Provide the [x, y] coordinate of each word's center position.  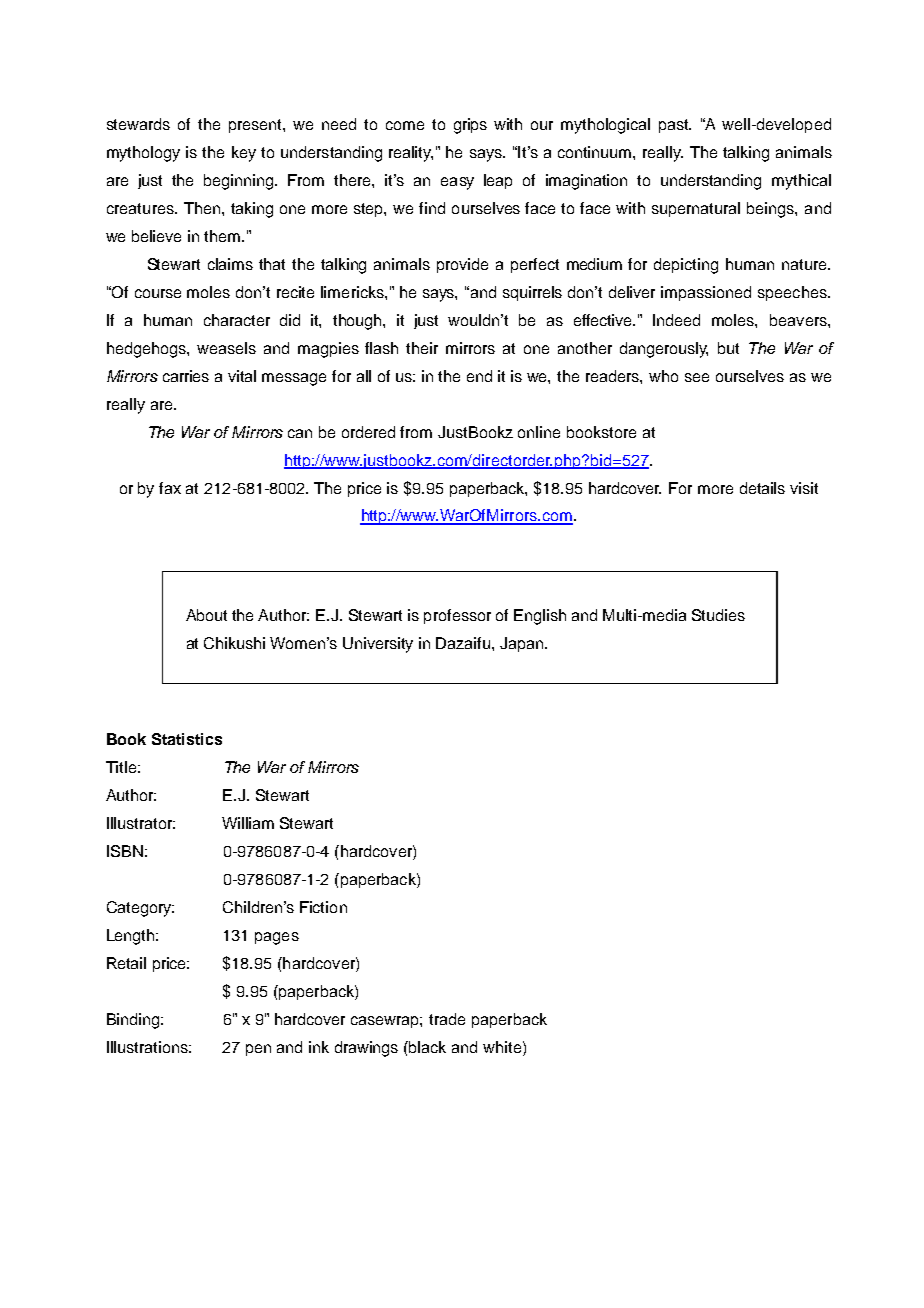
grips [470, 126]
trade [447, 1019]
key [244, 154]
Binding [134, 1021]
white [503, 1047]
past [675, 126]
